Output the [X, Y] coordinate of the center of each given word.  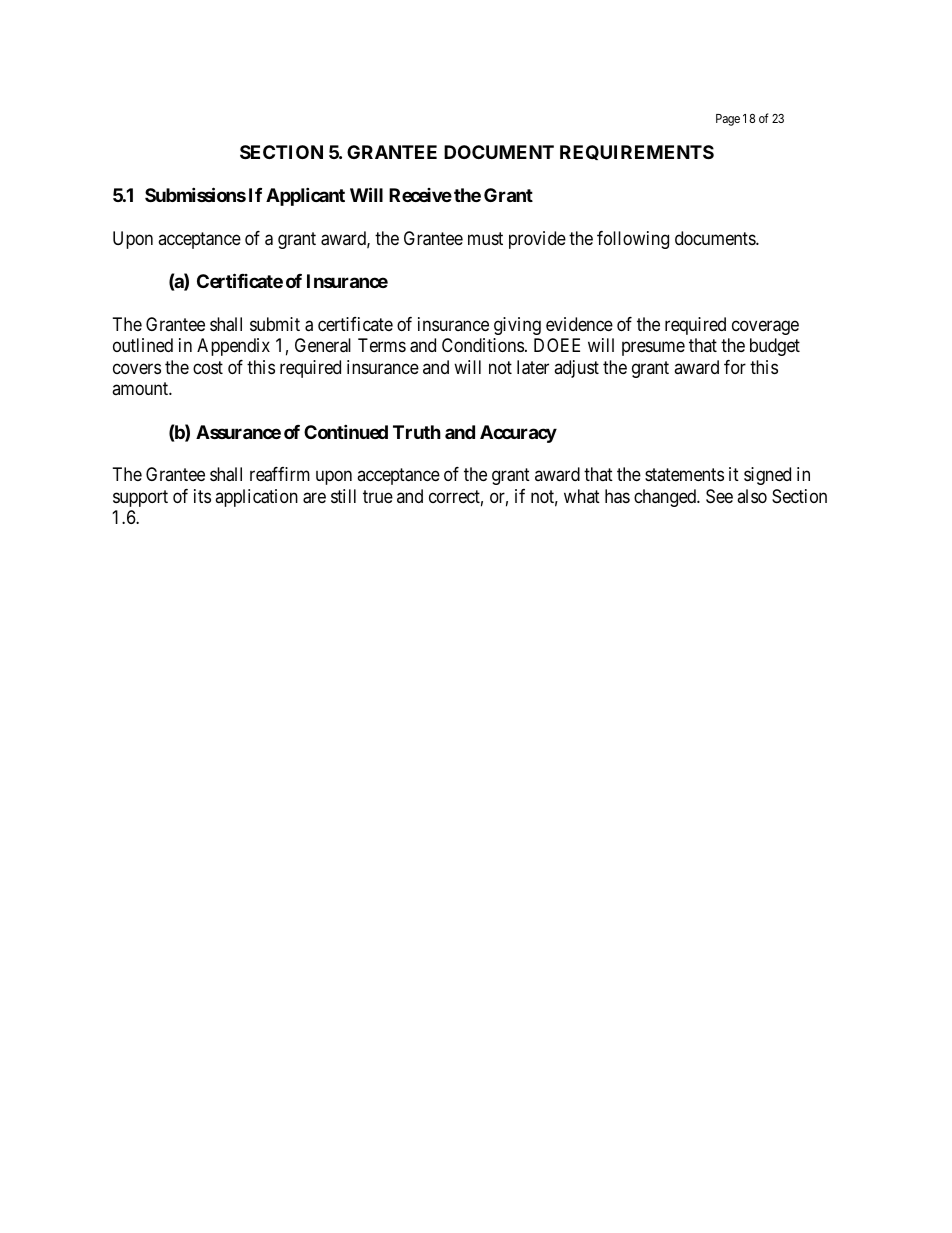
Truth [417, 432]
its [202, 496]
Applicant [305, 196]
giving [517, 326]
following [633, 240]
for [735, 367]
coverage [765, 327]
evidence [579, 324]
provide [537, 240]
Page [728, 120]
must [485, 238]
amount [141, 388]
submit [275, 324]
